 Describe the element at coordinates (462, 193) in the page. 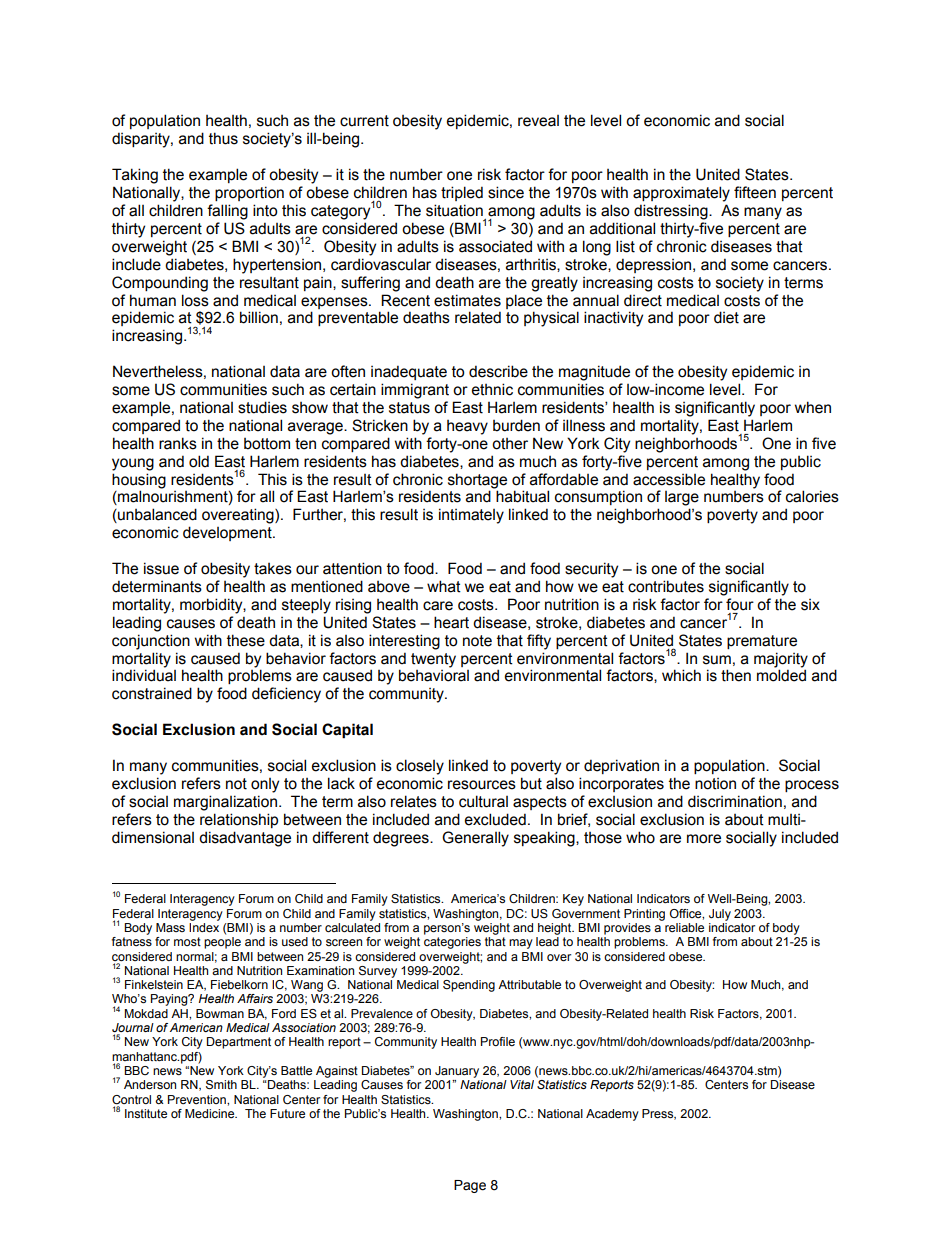

I see `tripled` at that location.
